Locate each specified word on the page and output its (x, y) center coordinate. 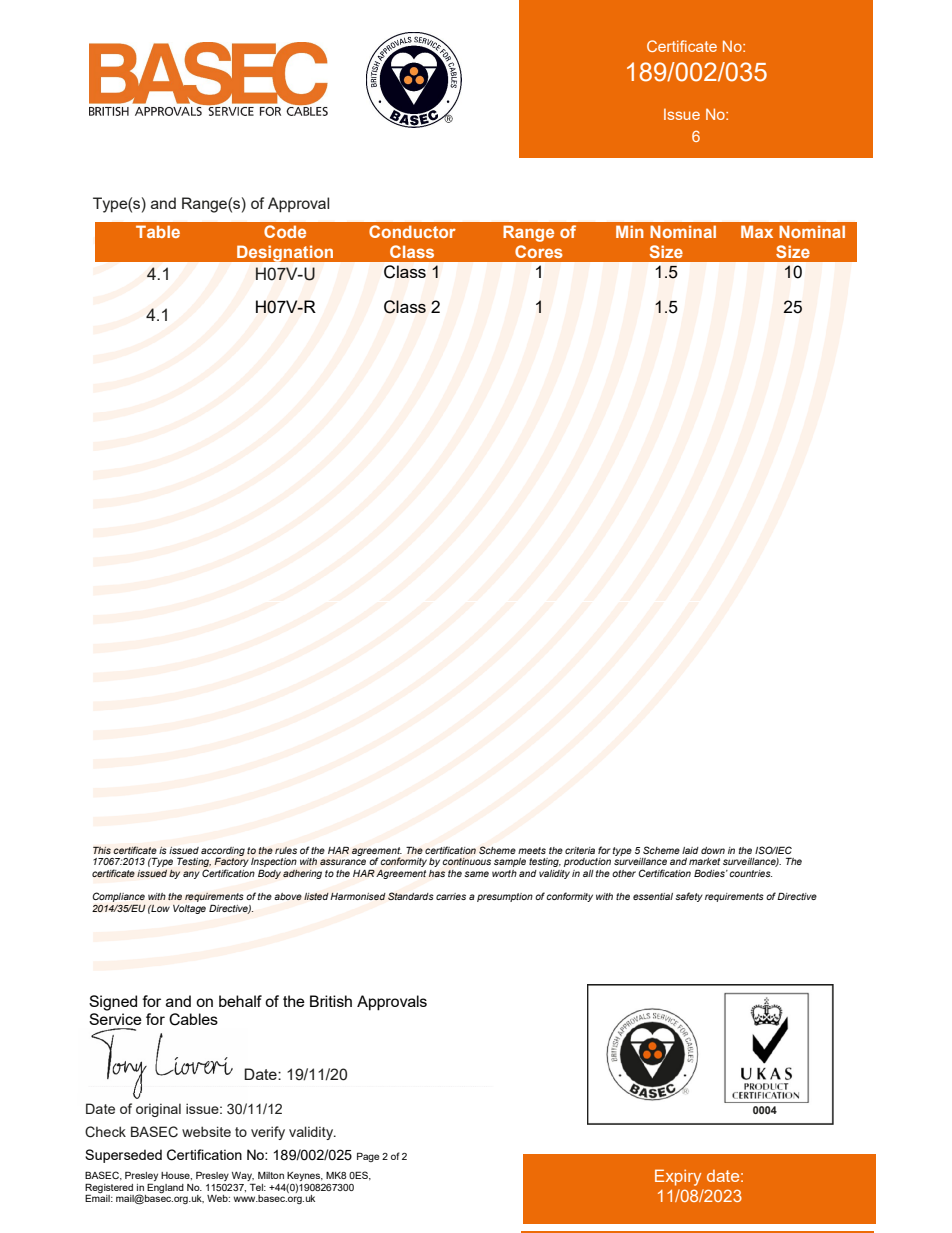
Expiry (678, 1177)
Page (368, 1157)
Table (158, 231)
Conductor (412, 231)
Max (757, 231)
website (206, 1131)
